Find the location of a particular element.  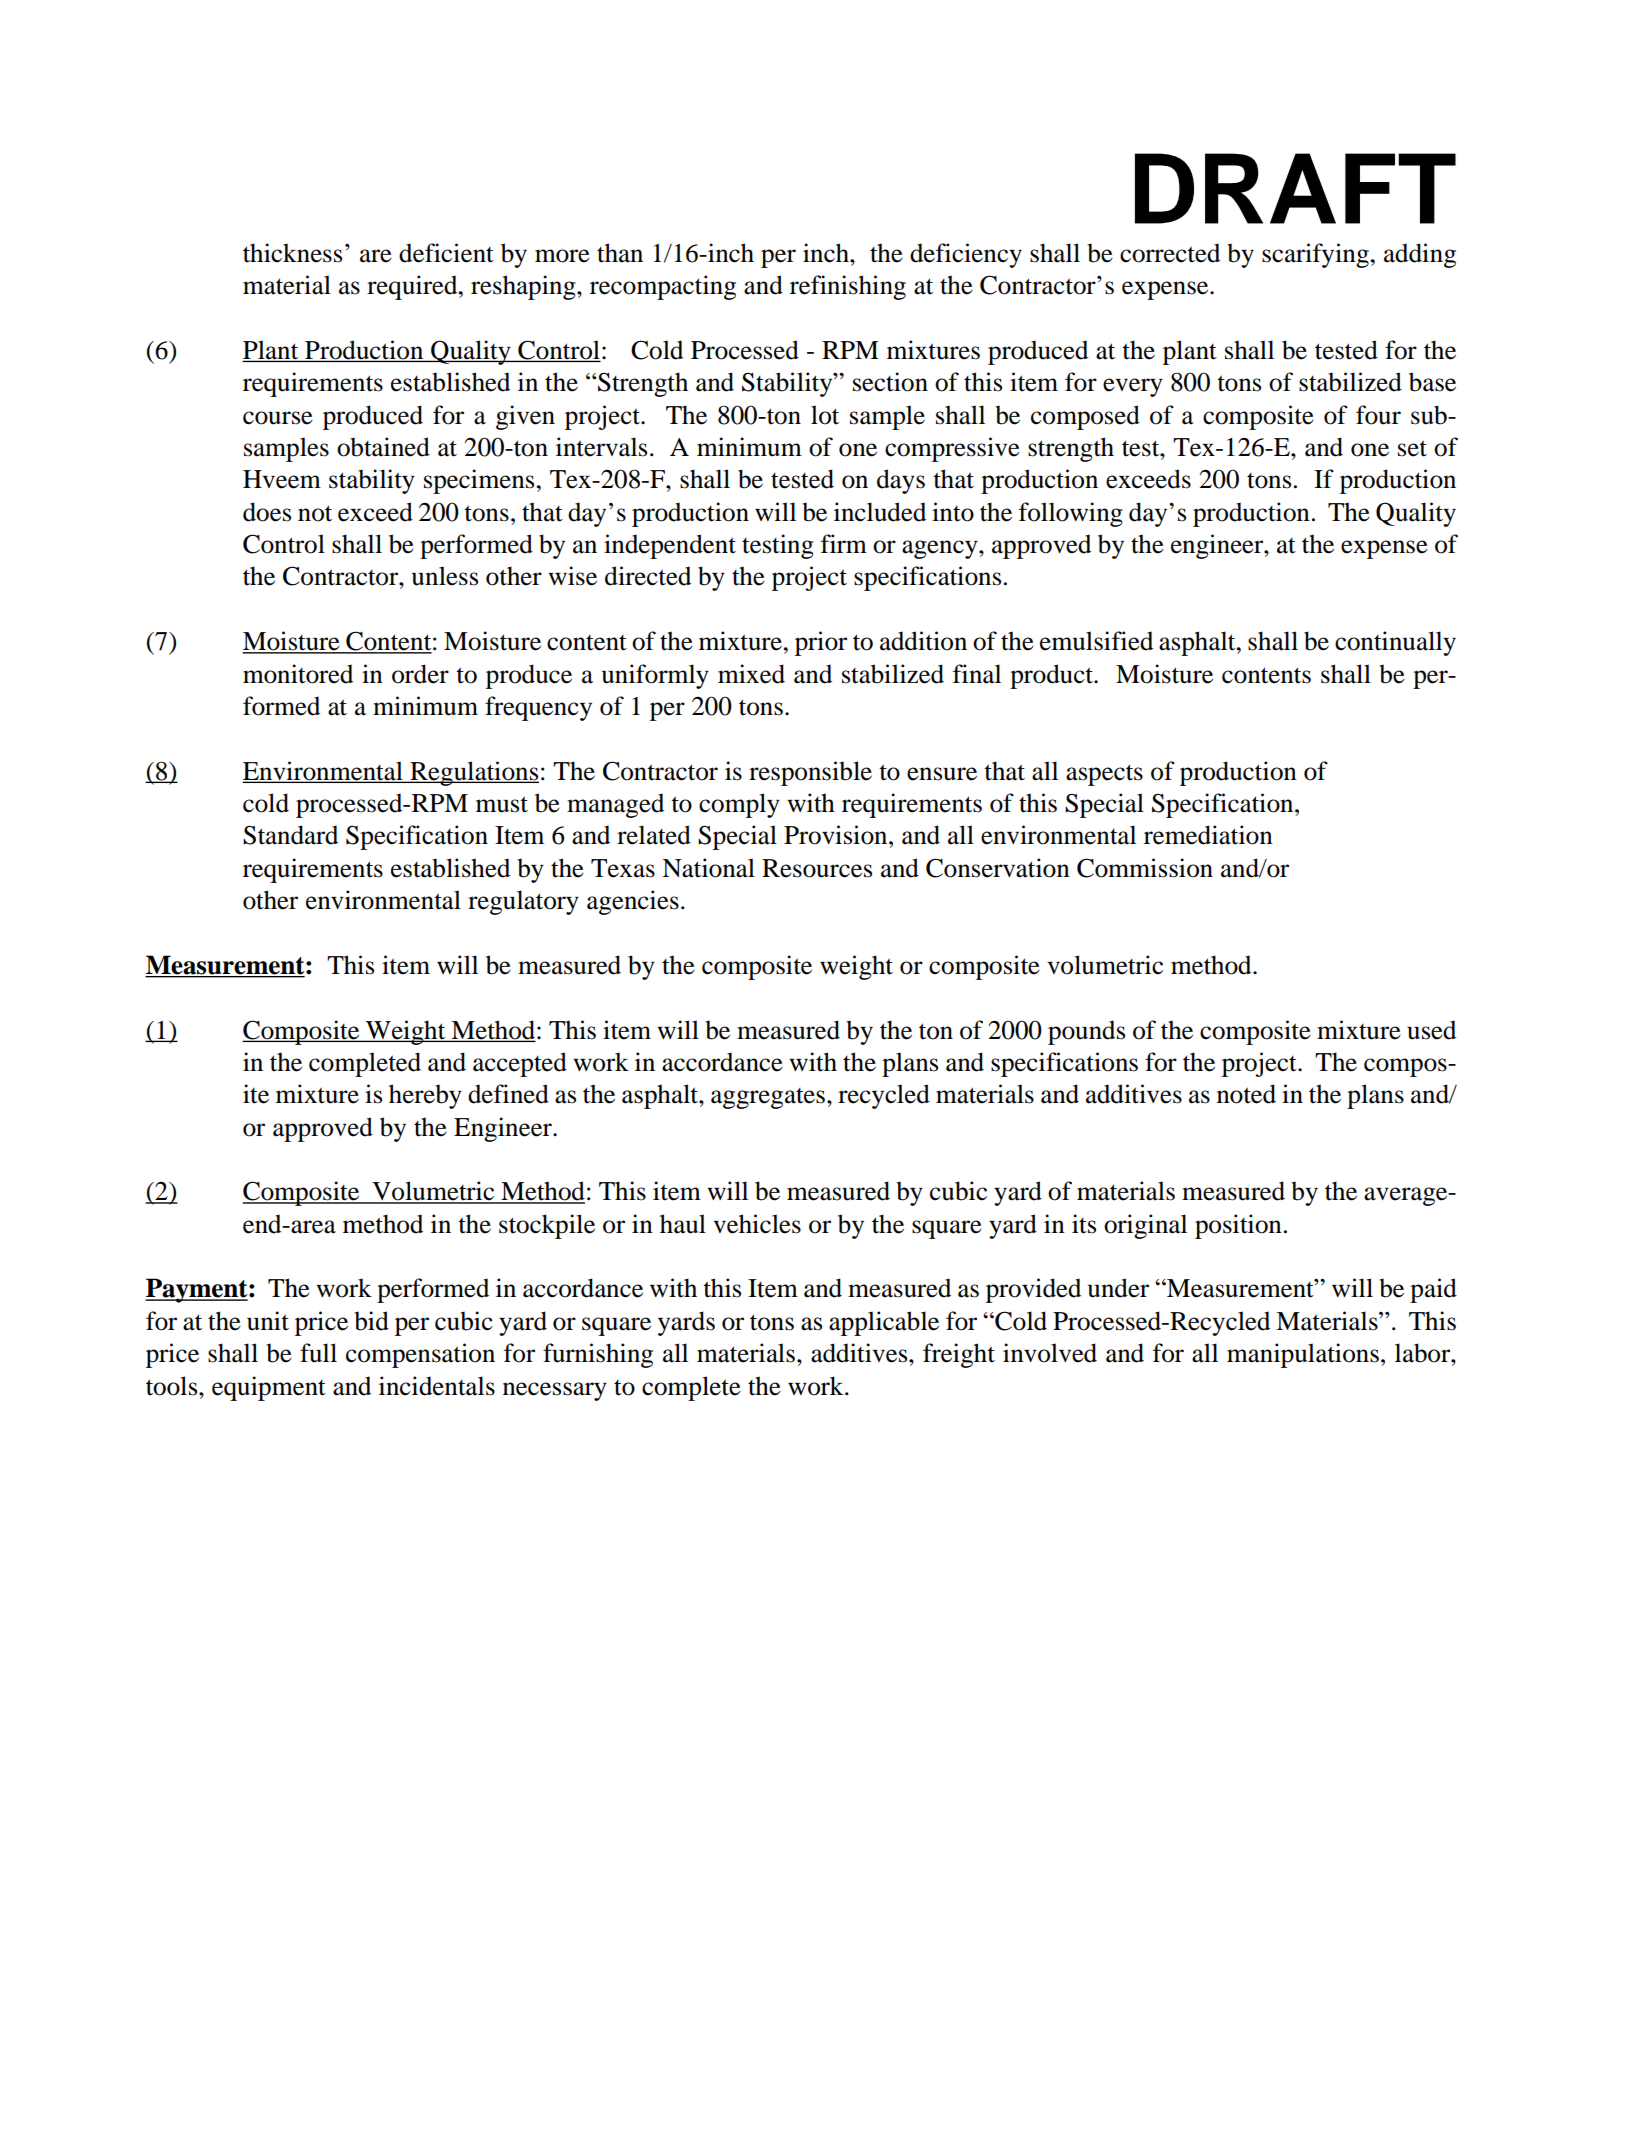

applicable is located at coordinates (884, 1323).
